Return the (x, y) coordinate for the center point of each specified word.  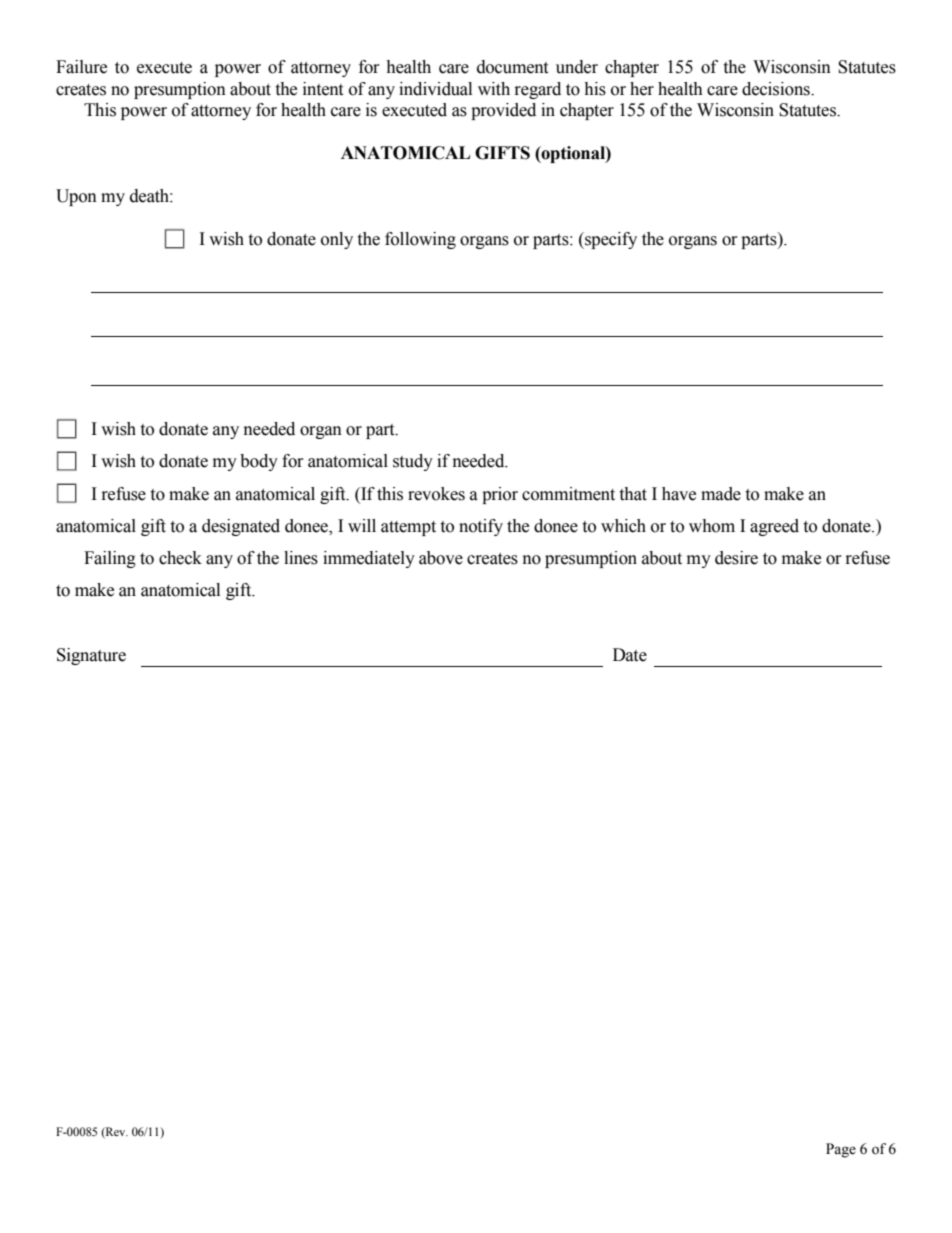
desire (736, 558)
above (441, 558)
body (259, 462)
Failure (81, 67)
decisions (777, 89)
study (413, 462)
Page (841, 1150)
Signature (91, 656)
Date (630, 655)
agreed (774, 527)
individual (435, 89)
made (721, 494)
